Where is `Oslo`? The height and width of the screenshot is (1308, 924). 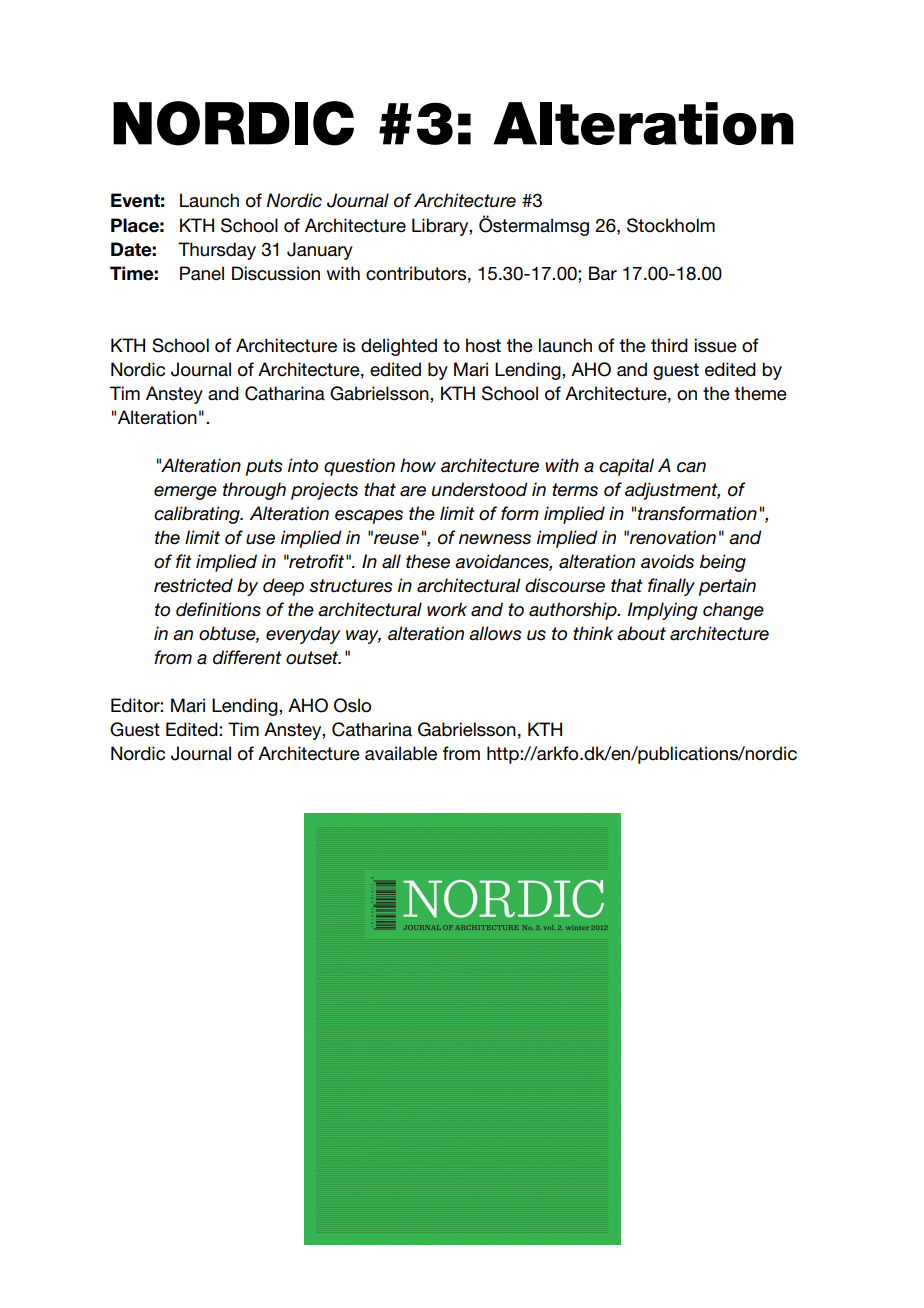
Oslo is located at coordinates (352, 705).
